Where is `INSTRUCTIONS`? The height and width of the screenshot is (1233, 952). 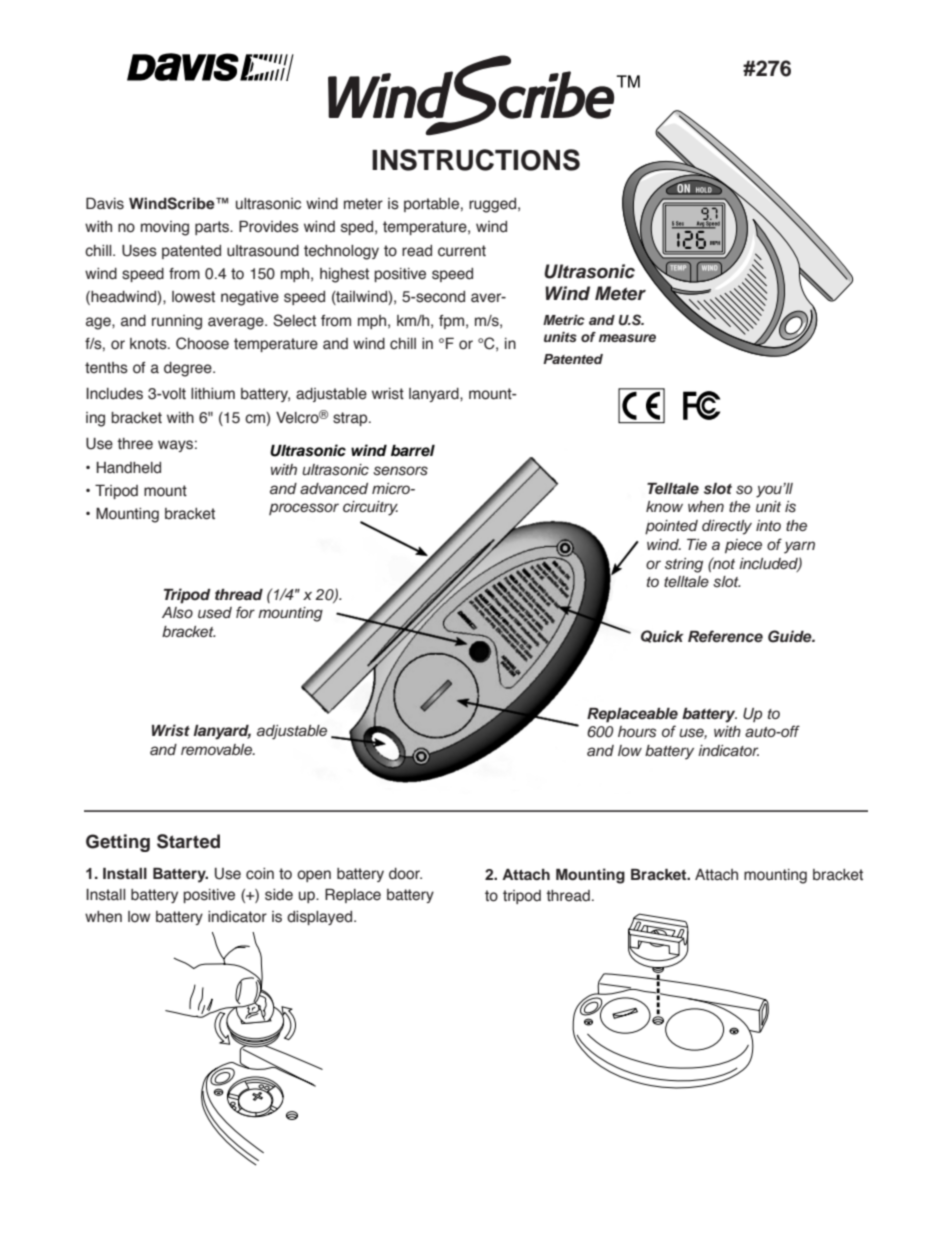 INSTRUCTIONS is located at coordinates (476, 160).
